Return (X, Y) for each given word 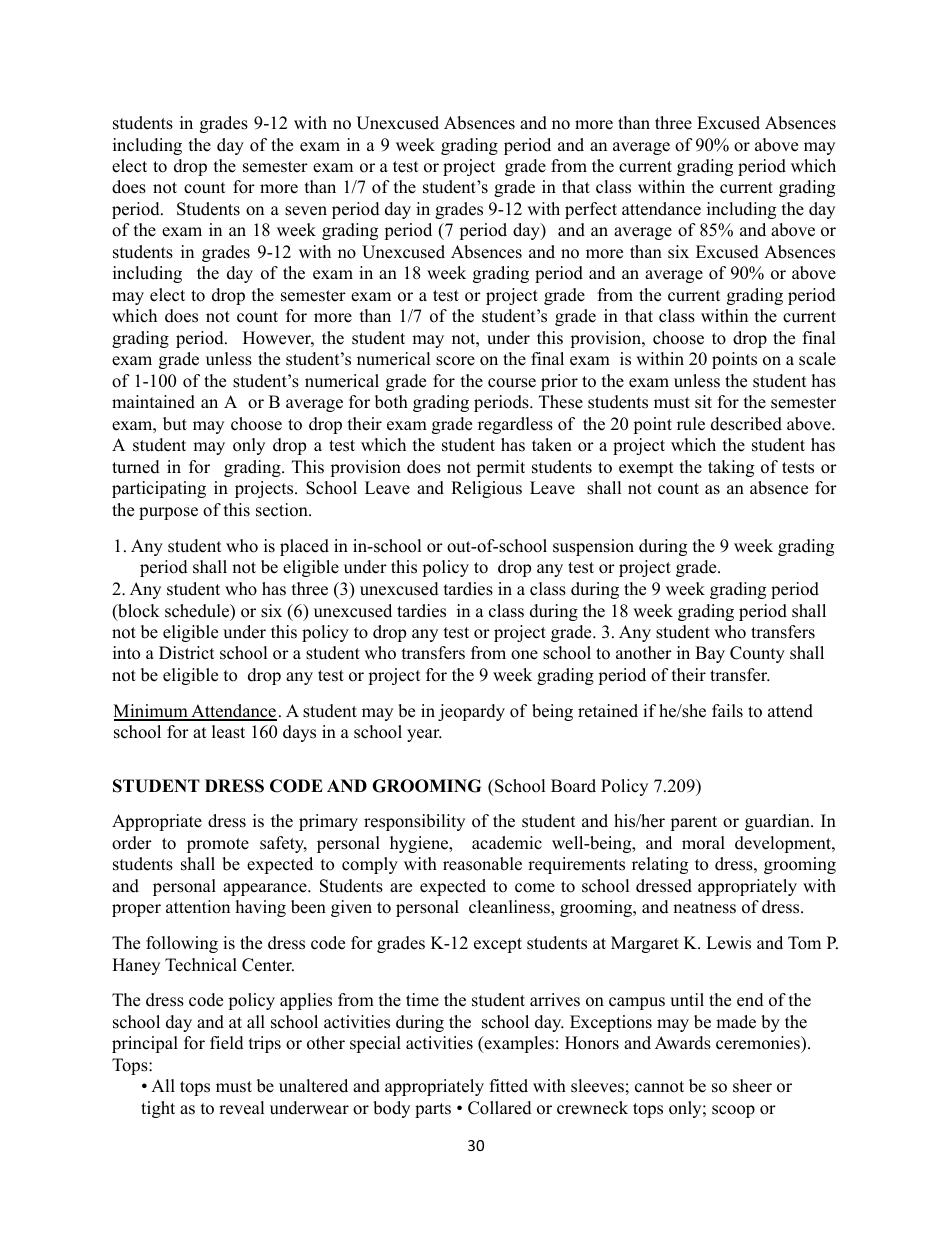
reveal (242, 1108)
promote (218, 845)
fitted (509, 1086)
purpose (168, 513)
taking (731, 468)
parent (693, 823)
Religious (486, 489)
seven (306, 211)
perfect (591, 210)
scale (817, 359)
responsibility (414, 822)
